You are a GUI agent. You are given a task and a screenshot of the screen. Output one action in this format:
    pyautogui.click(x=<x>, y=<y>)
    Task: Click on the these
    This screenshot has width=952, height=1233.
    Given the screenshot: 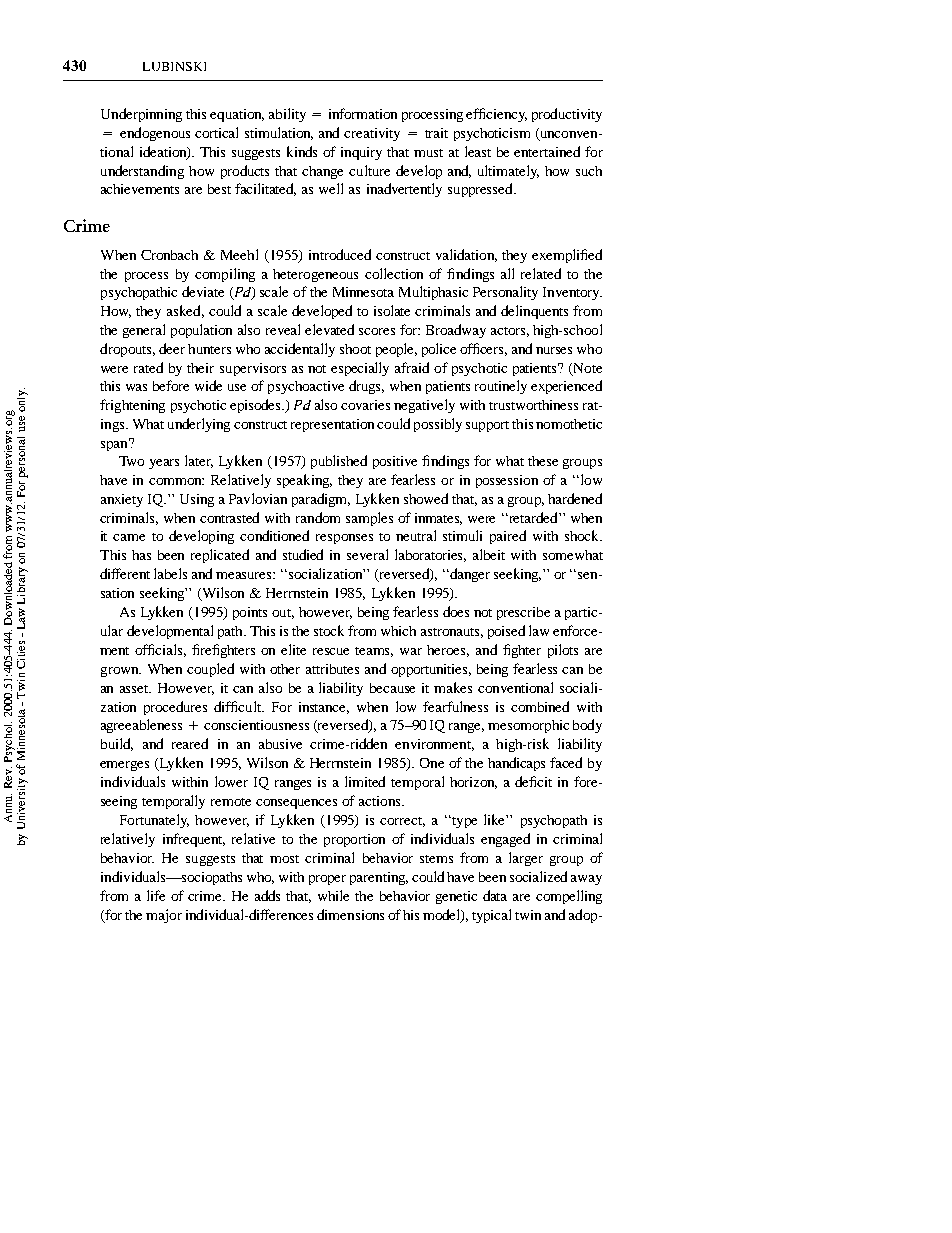 What is the action you would take?
    pyautogui.click(x=543, y=461)
